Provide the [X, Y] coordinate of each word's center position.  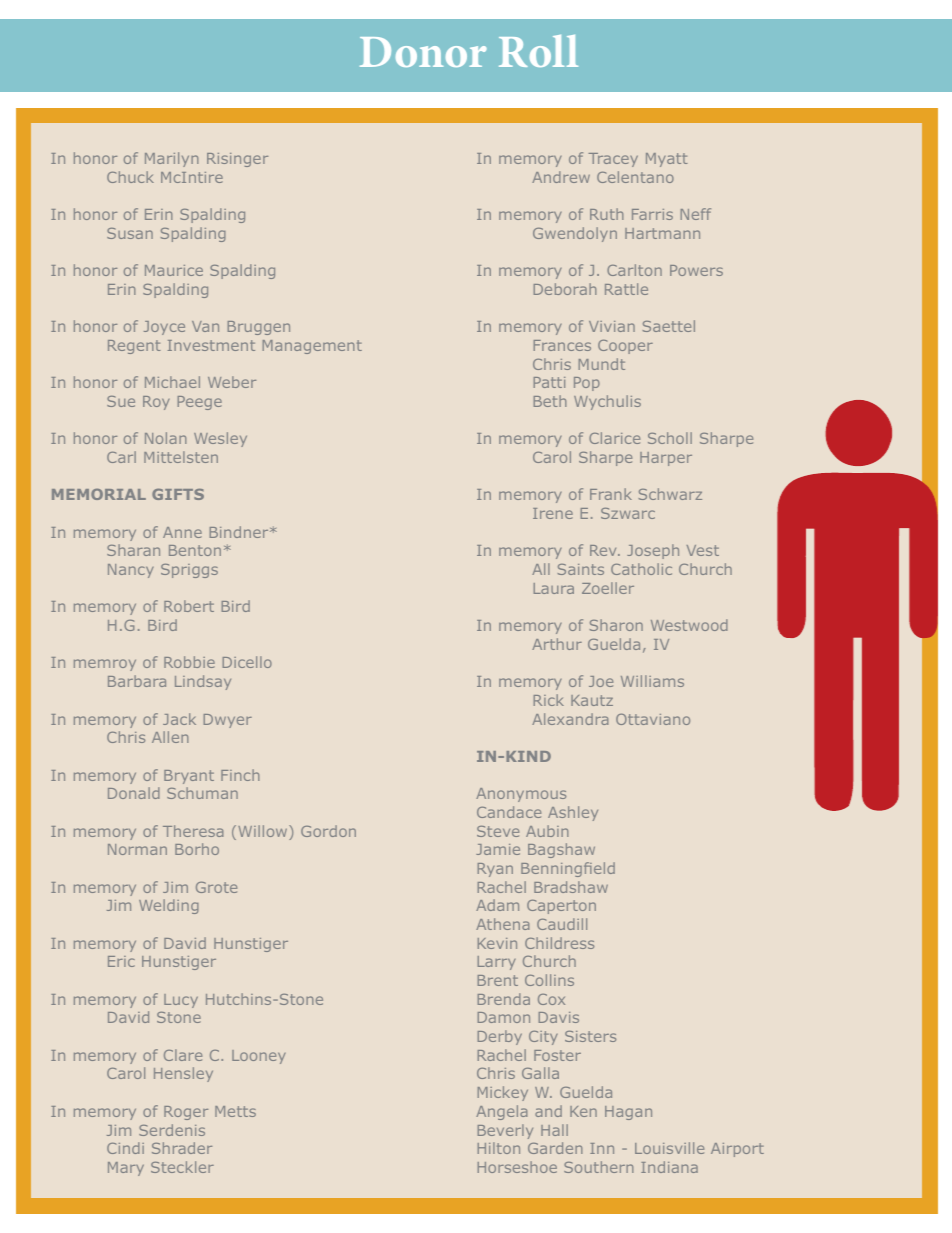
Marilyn [171, 159]
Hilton [499, 1148]
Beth [550, 401]
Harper [666, 459]
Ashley [573, 813]
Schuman [202, 793]
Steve [498, 831]
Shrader [182, 1148]
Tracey [613, 160]
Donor [423, 52]
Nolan [165, 438]
